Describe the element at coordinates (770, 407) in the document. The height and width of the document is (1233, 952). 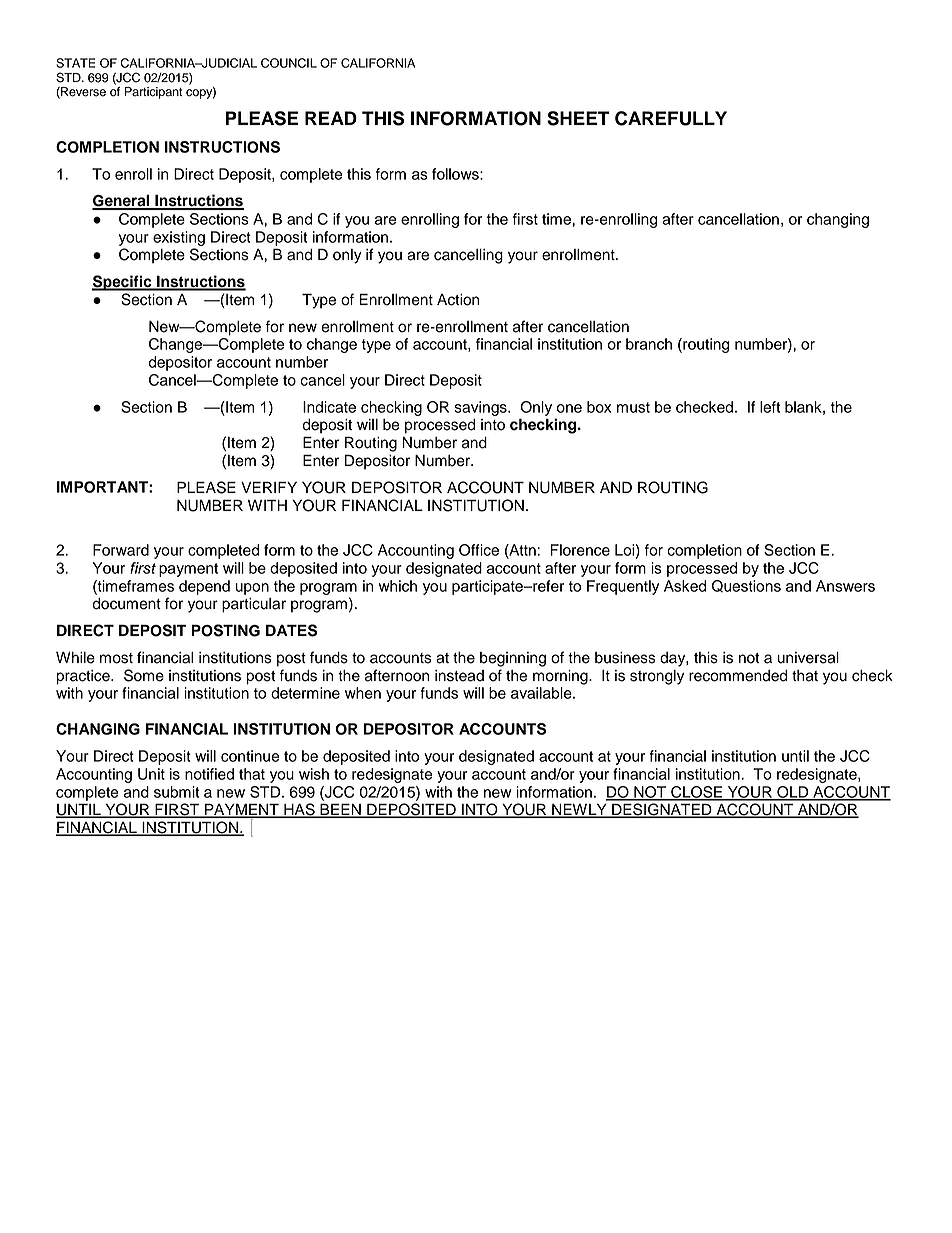
I see `left` at that location.
